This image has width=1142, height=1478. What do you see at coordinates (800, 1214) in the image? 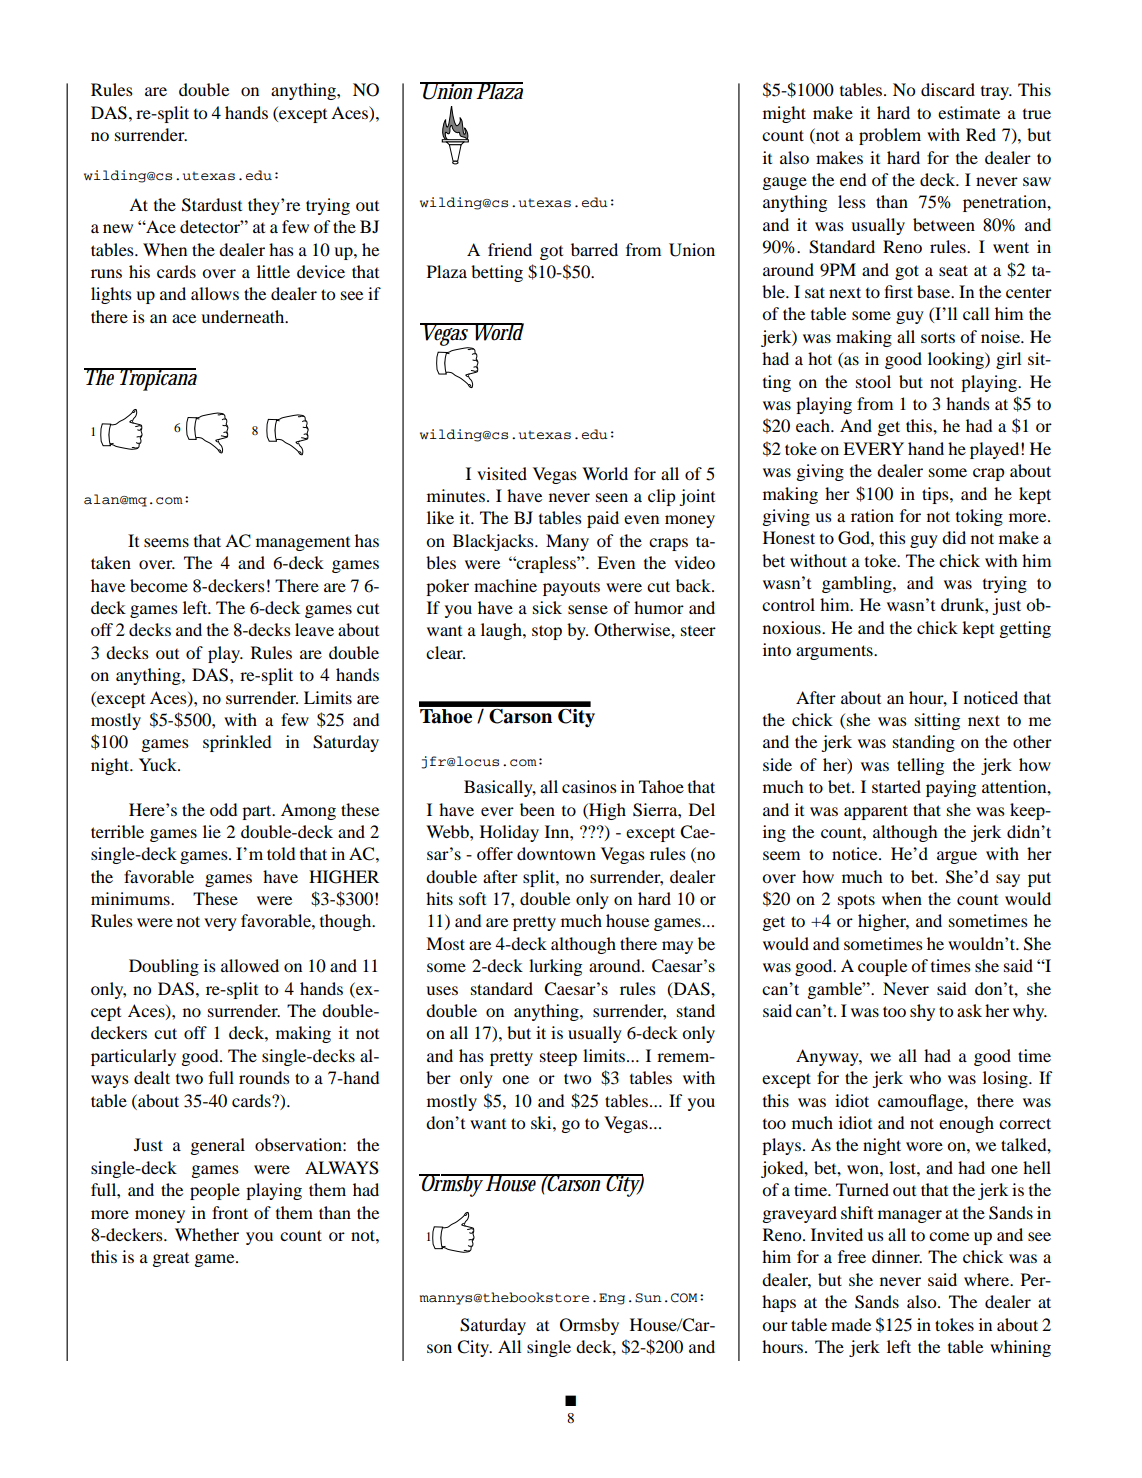
I see `graveyard` at bounding box center [800, 1214].
